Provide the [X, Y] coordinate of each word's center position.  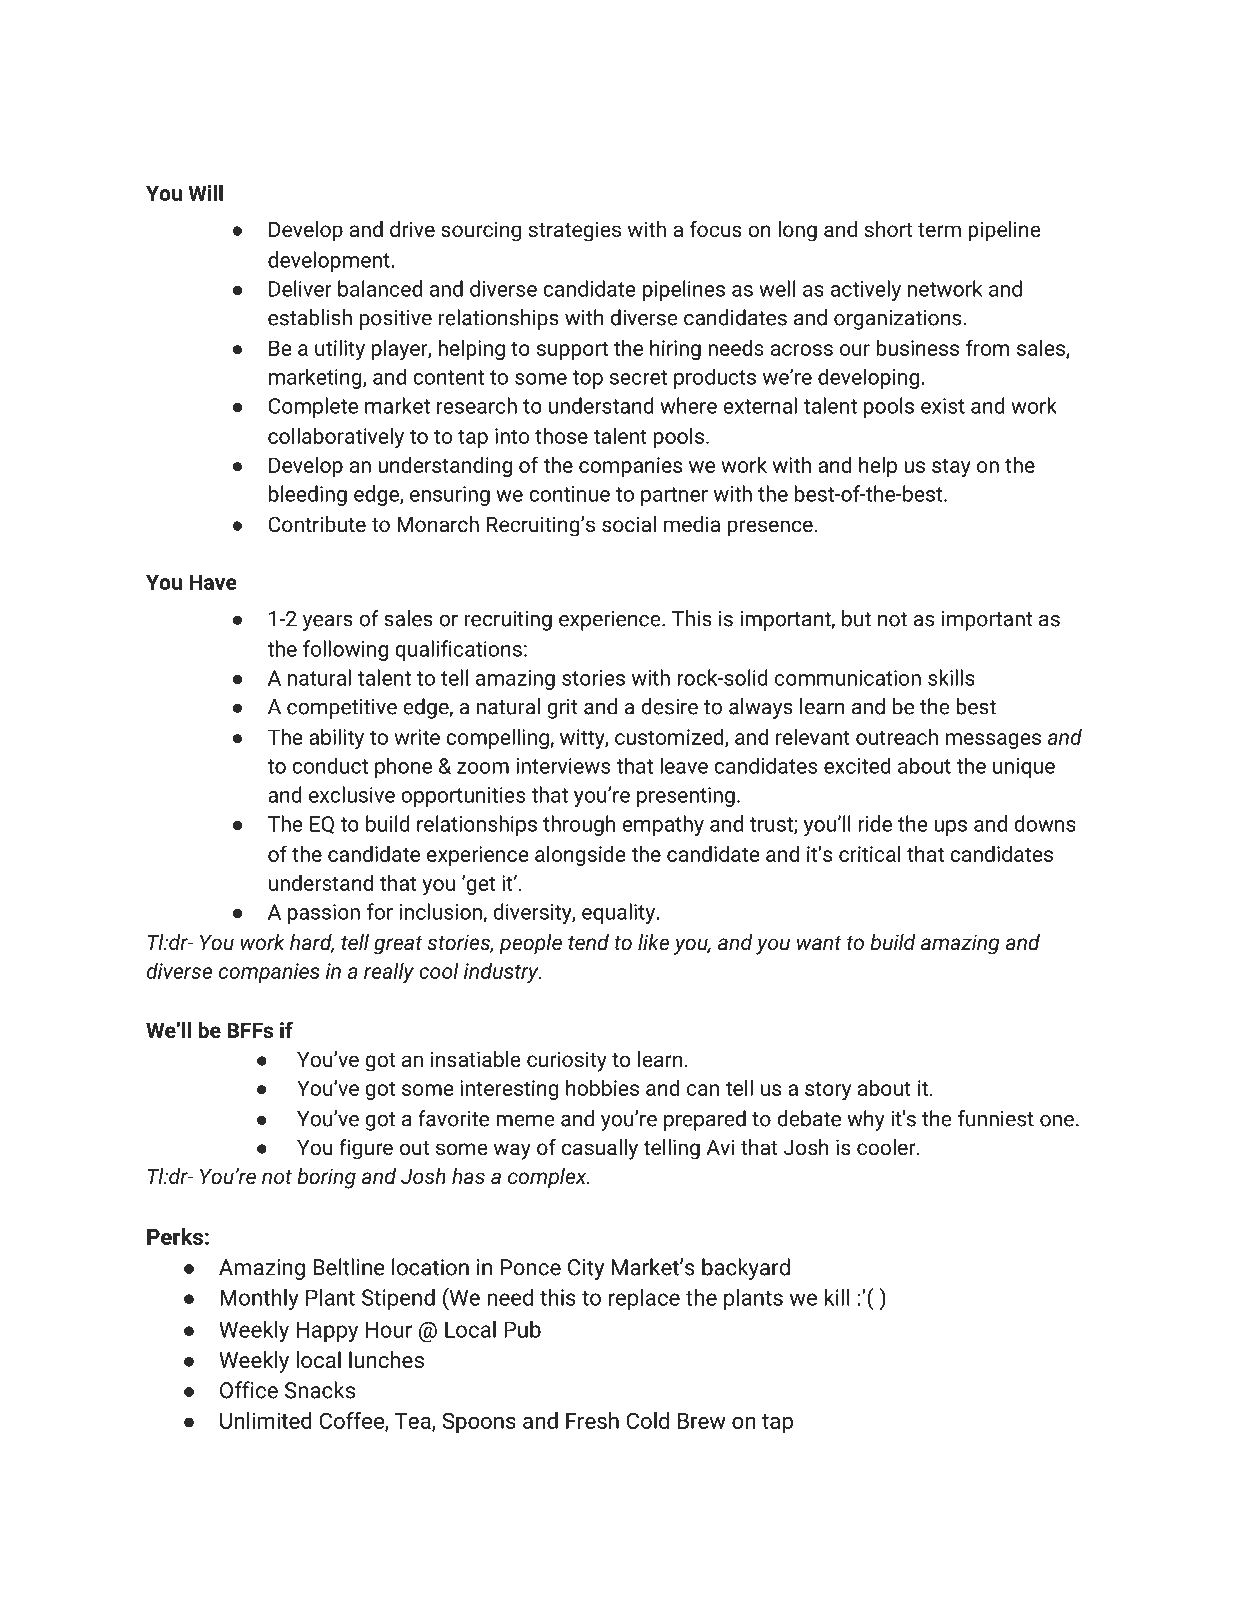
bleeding [308, 495]
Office [249, 1390]
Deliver [300, 288]
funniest [996, 1118]
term [939, 230]
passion [324, 914]
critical [870, 853]
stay [951, 468]
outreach [897, 736]
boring [326, 1178]
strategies [575, 231]
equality [619, 913]
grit [562, 709]
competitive [342, 709]
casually [600, 1149]
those [561, 435]
